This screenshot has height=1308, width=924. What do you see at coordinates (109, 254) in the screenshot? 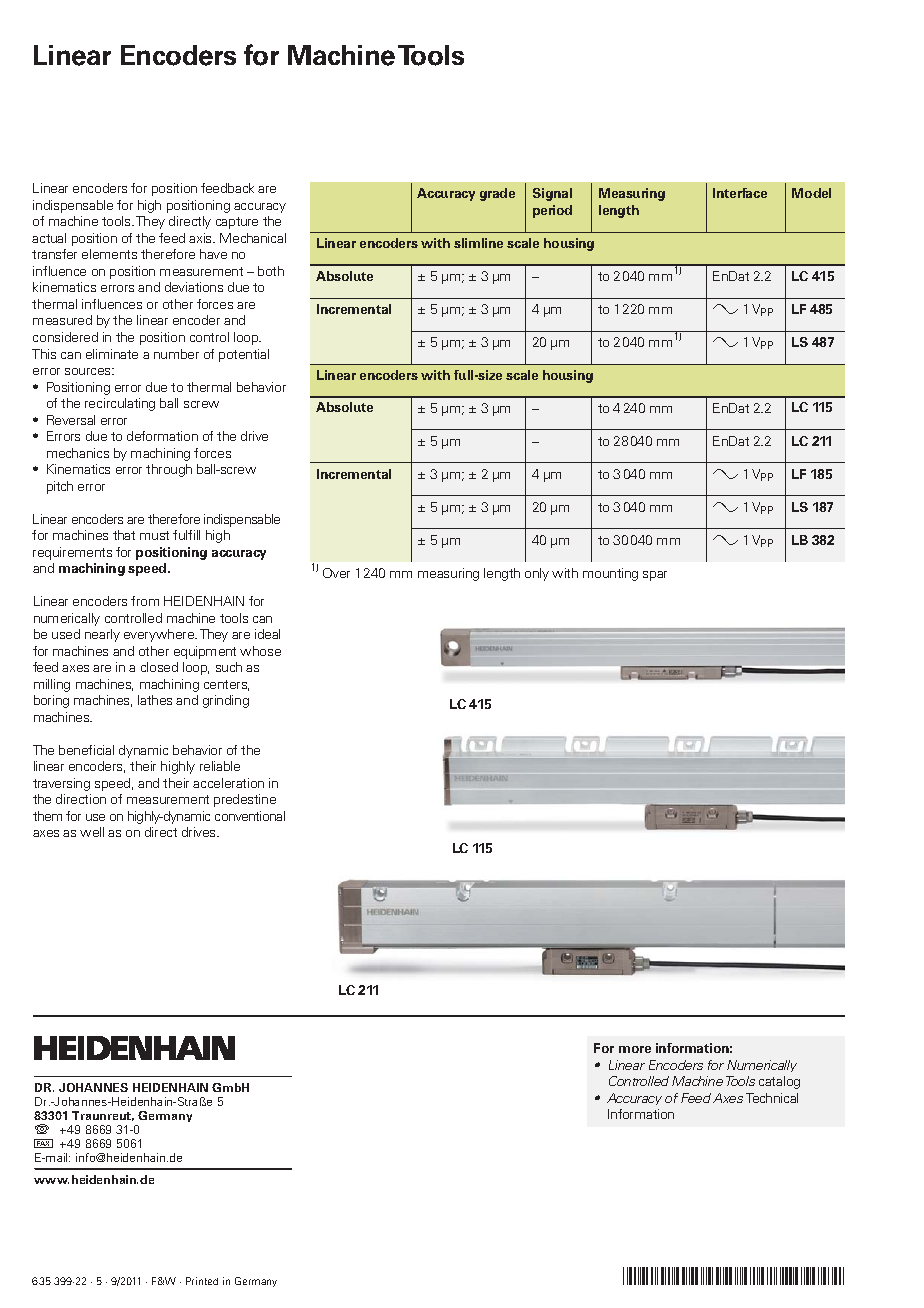
I see `elements` at bounding box center [109, 254].
